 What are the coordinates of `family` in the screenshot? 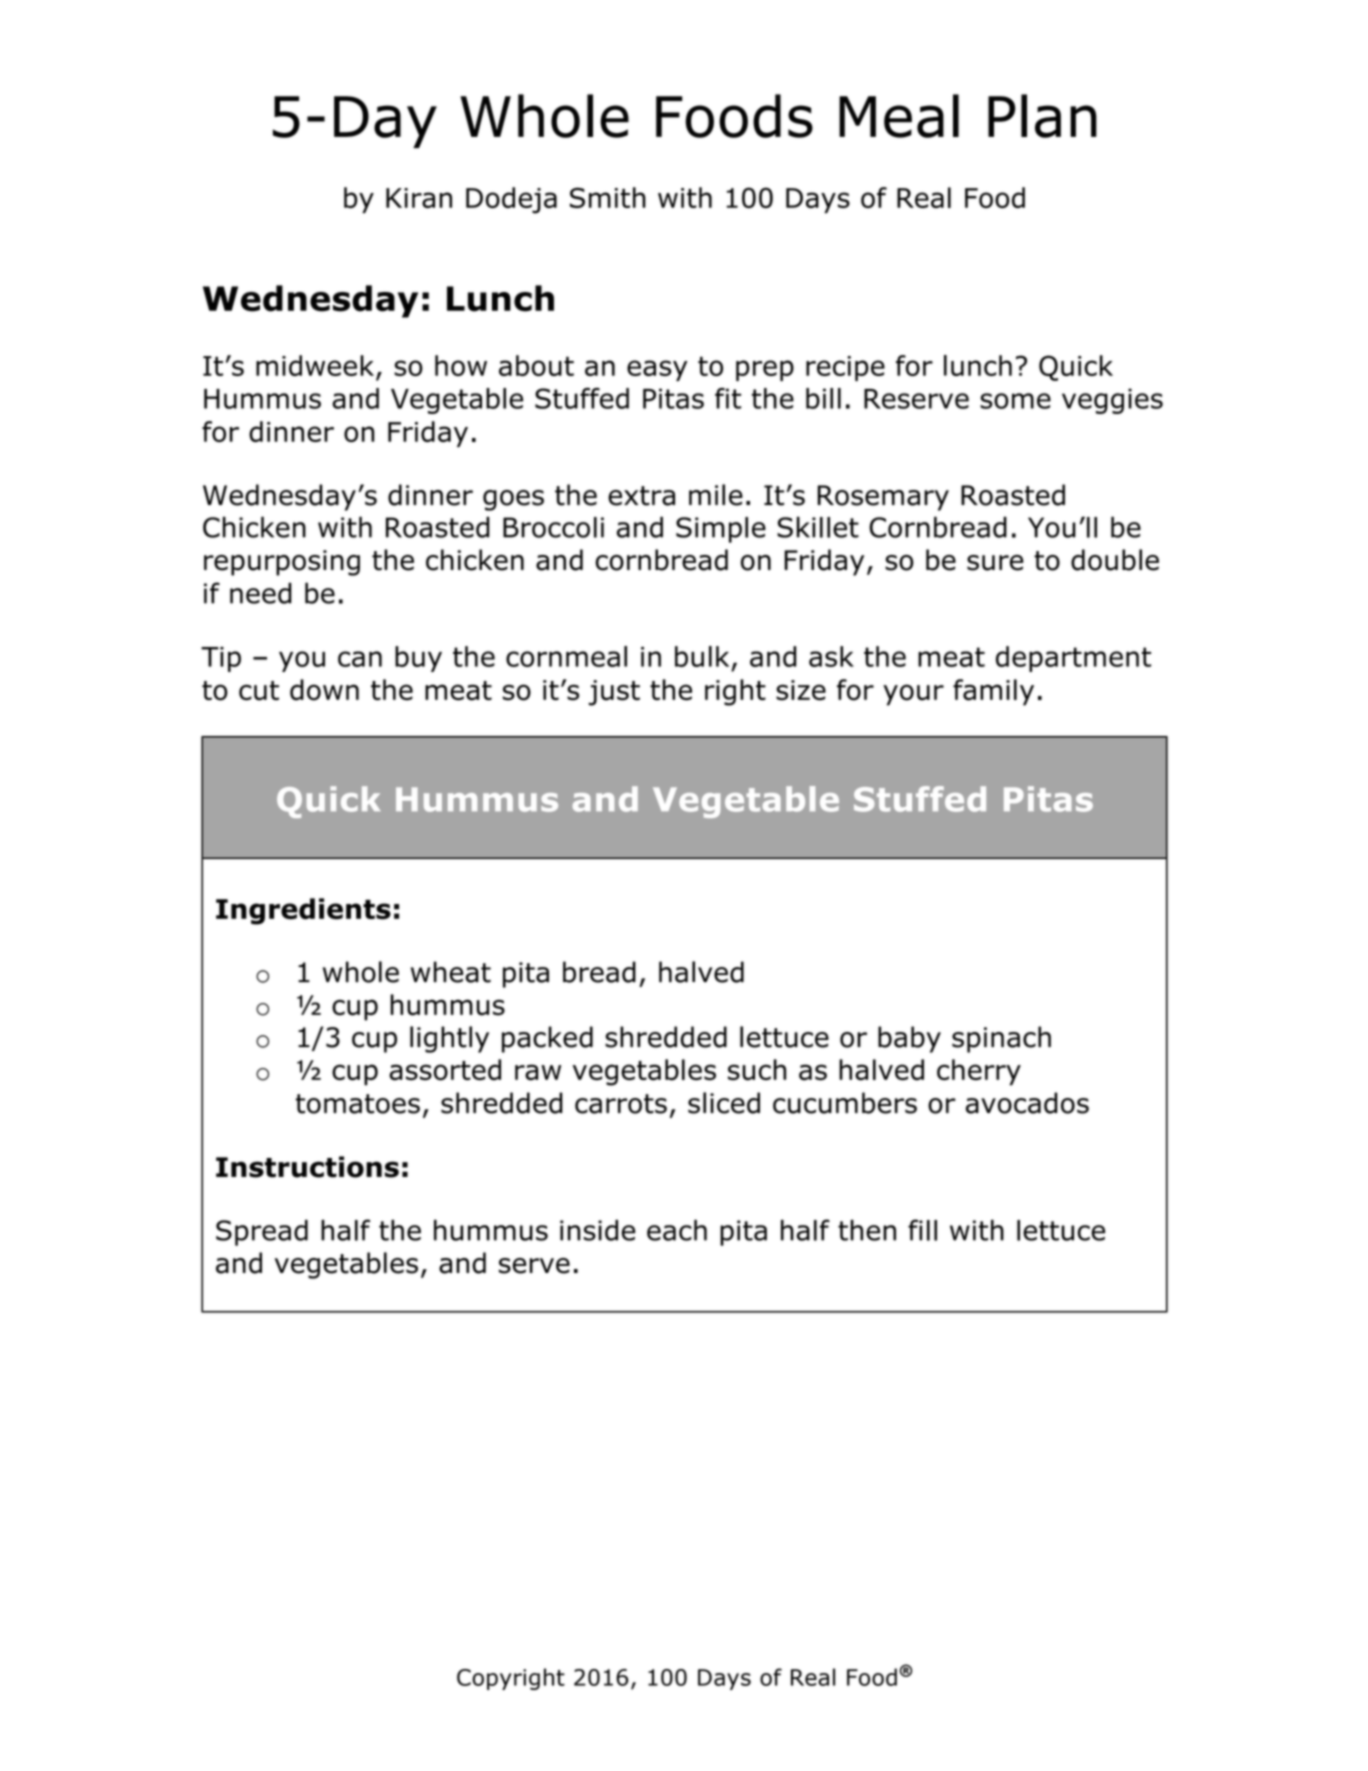 It's located at (993, 692).
